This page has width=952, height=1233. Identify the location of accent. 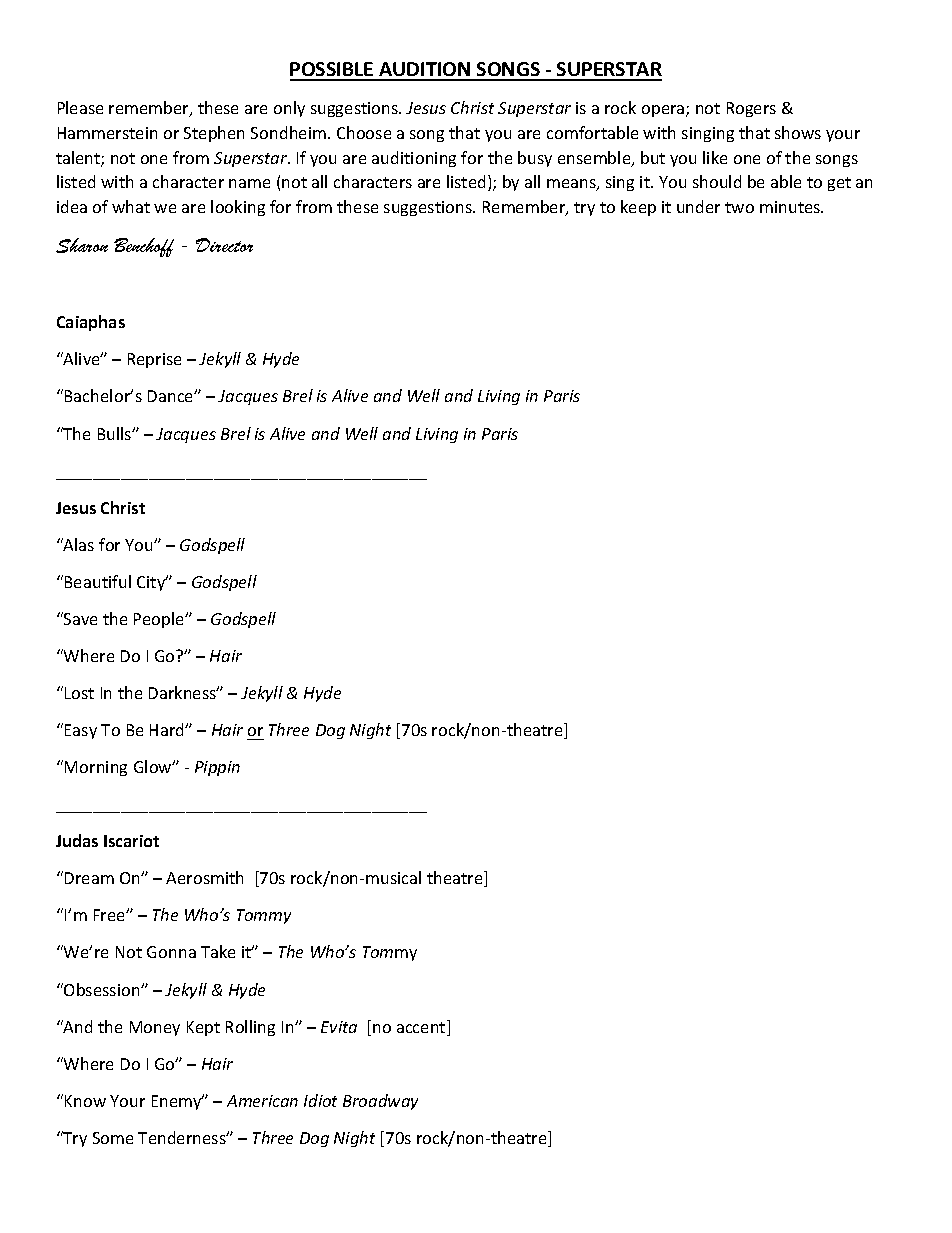
(422, 1028).
